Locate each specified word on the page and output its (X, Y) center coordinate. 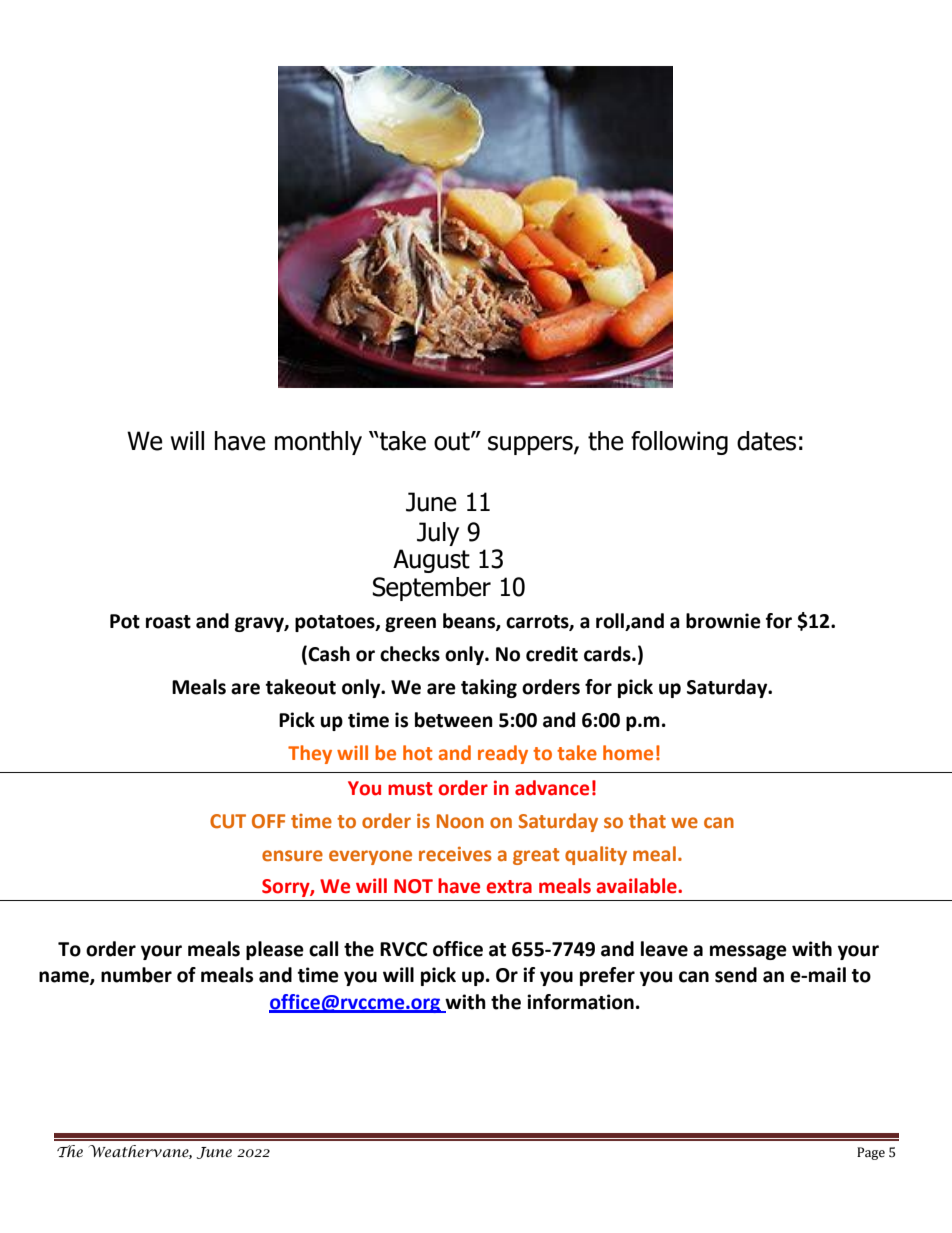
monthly (318, 443)
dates (766, 441)
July (438, 534)
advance (552, 788)
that (647, 821)
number (136, 975)
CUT (228, 821)
